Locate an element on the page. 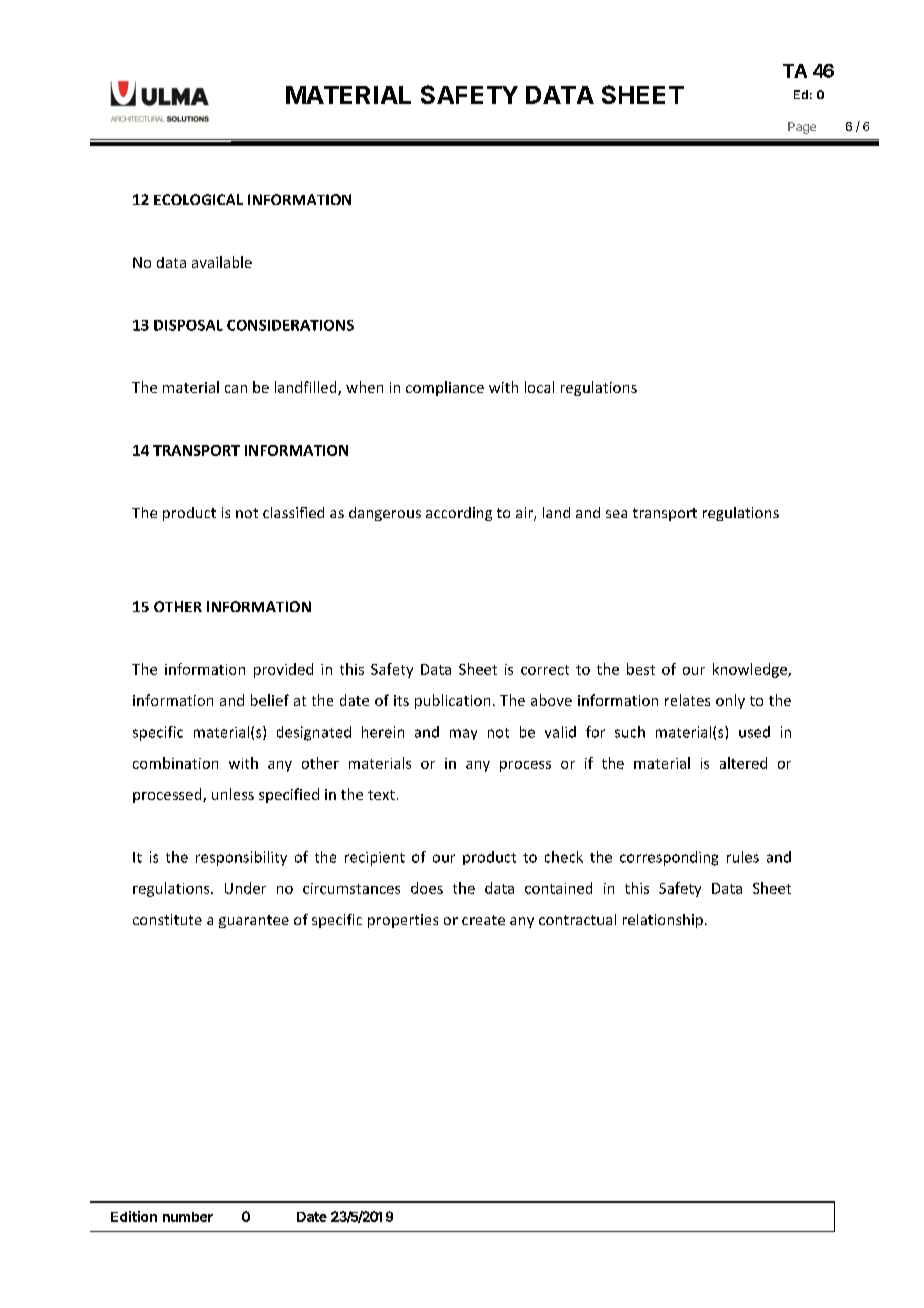 The width and height of the image is (924, 1308). CONSIDERATIONS is located at coordinates (290, 325).
